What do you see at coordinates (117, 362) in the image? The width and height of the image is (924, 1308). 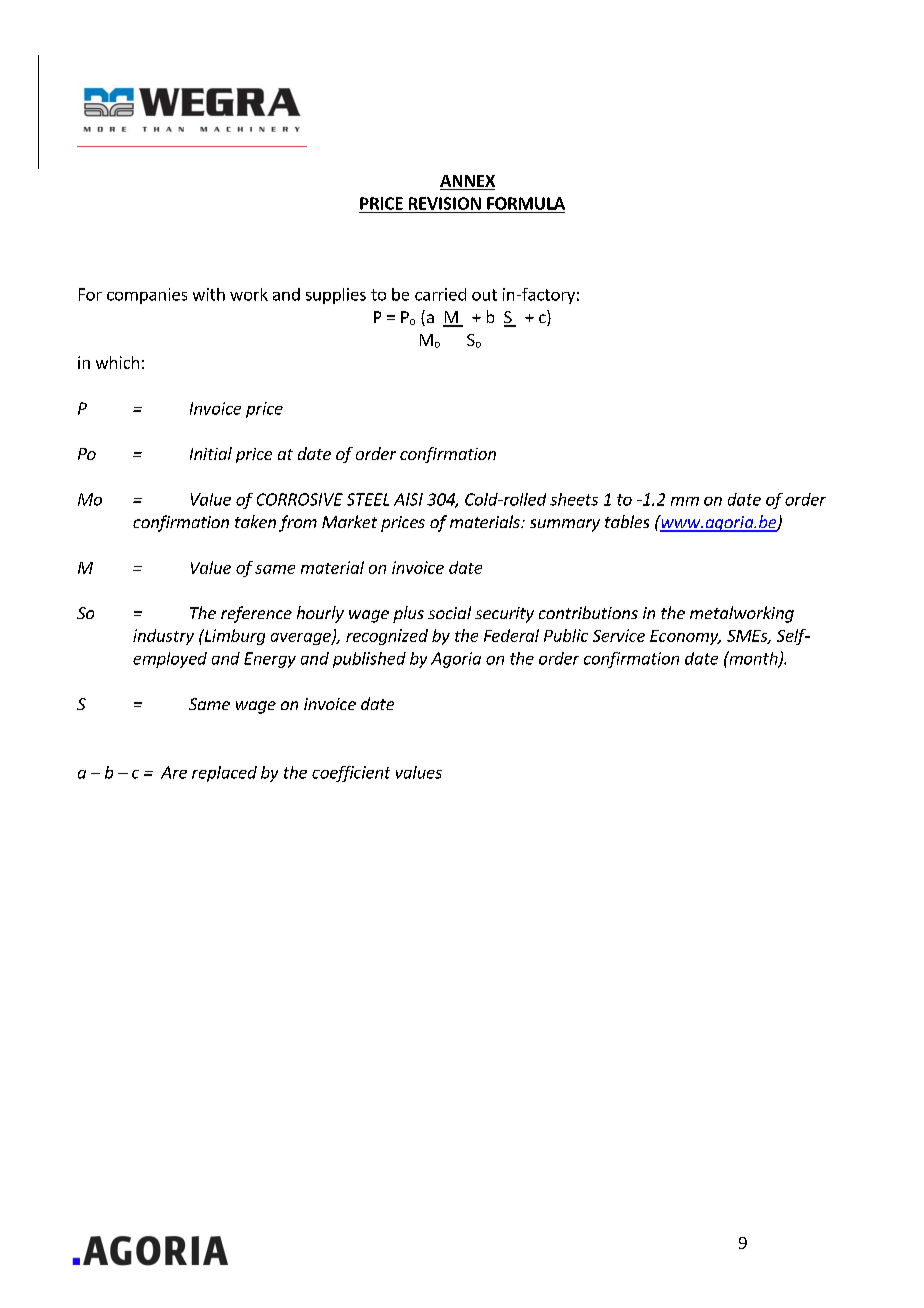 I see `which` at bounding box center [117, 362].
